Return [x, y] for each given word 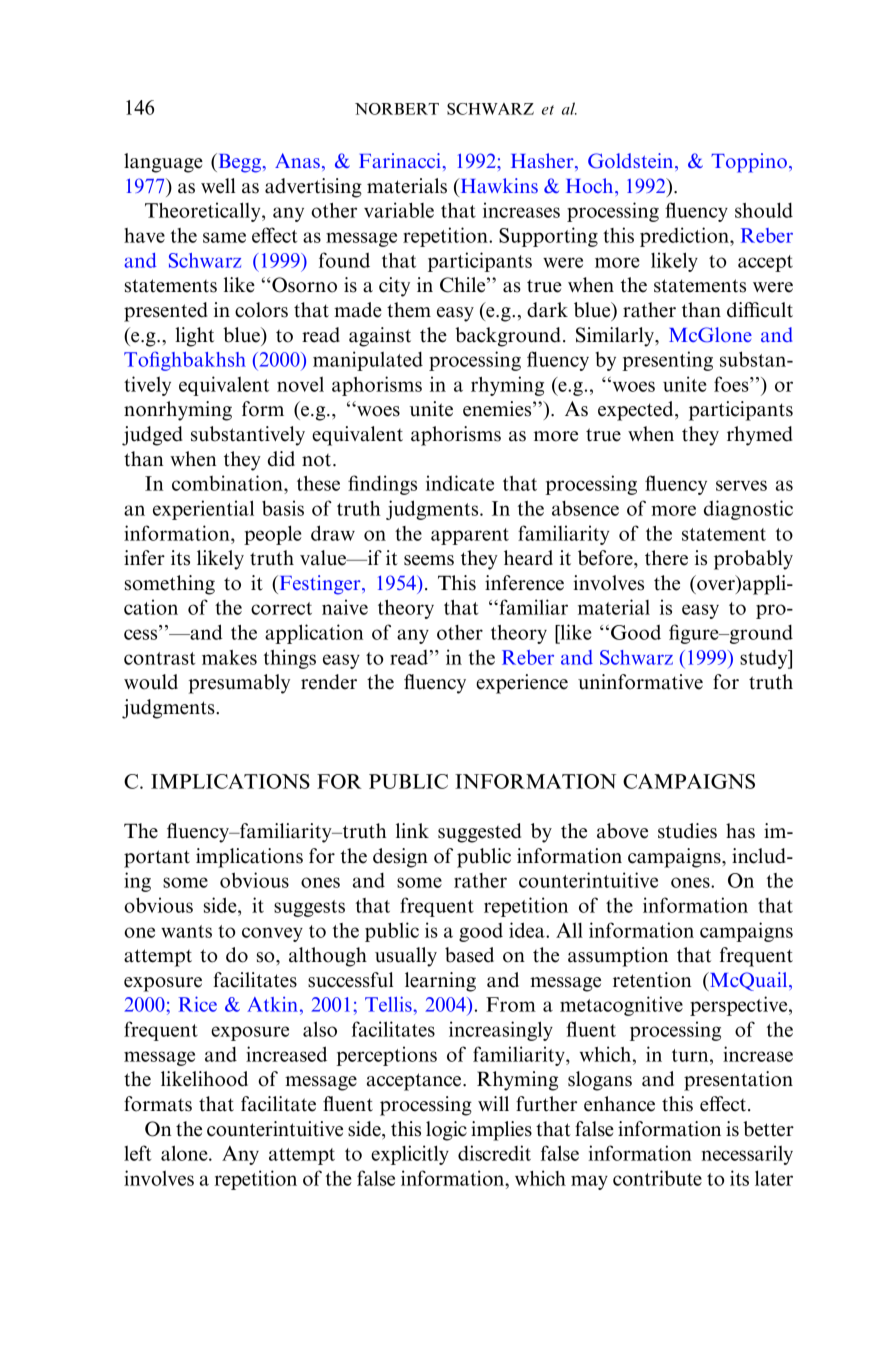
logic [446, 1131]
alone [185, 1153]
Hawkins [498, 185]
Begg [240, 163]
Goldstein [632, 161]
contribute [657, 1178]
